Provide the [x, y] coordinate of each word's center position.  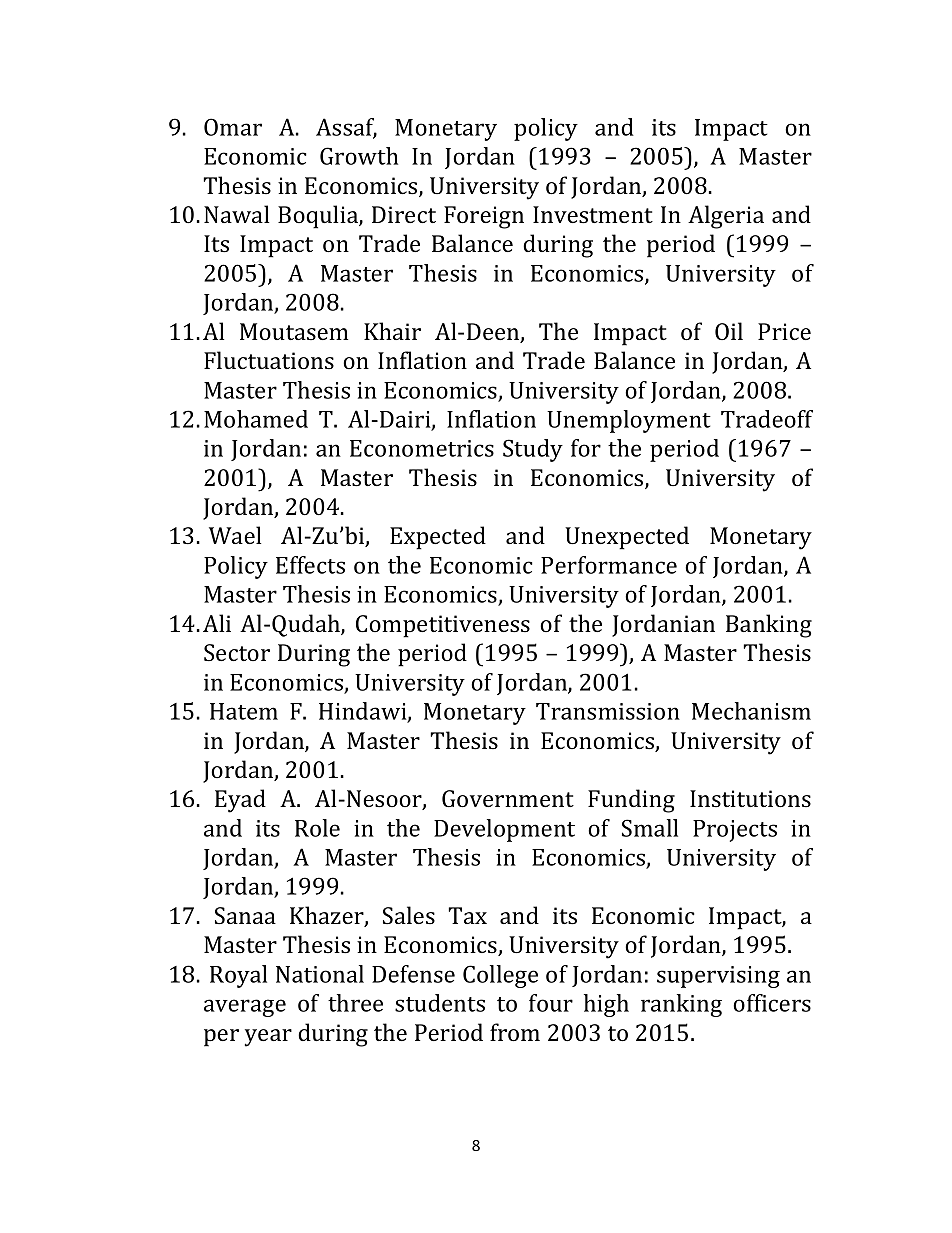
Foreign [484, 217]
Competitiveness [443, 626]
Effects [310, 565]
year [268, 1038]
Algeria [726, 217]
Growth [359, 156]
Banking [769, 626]
